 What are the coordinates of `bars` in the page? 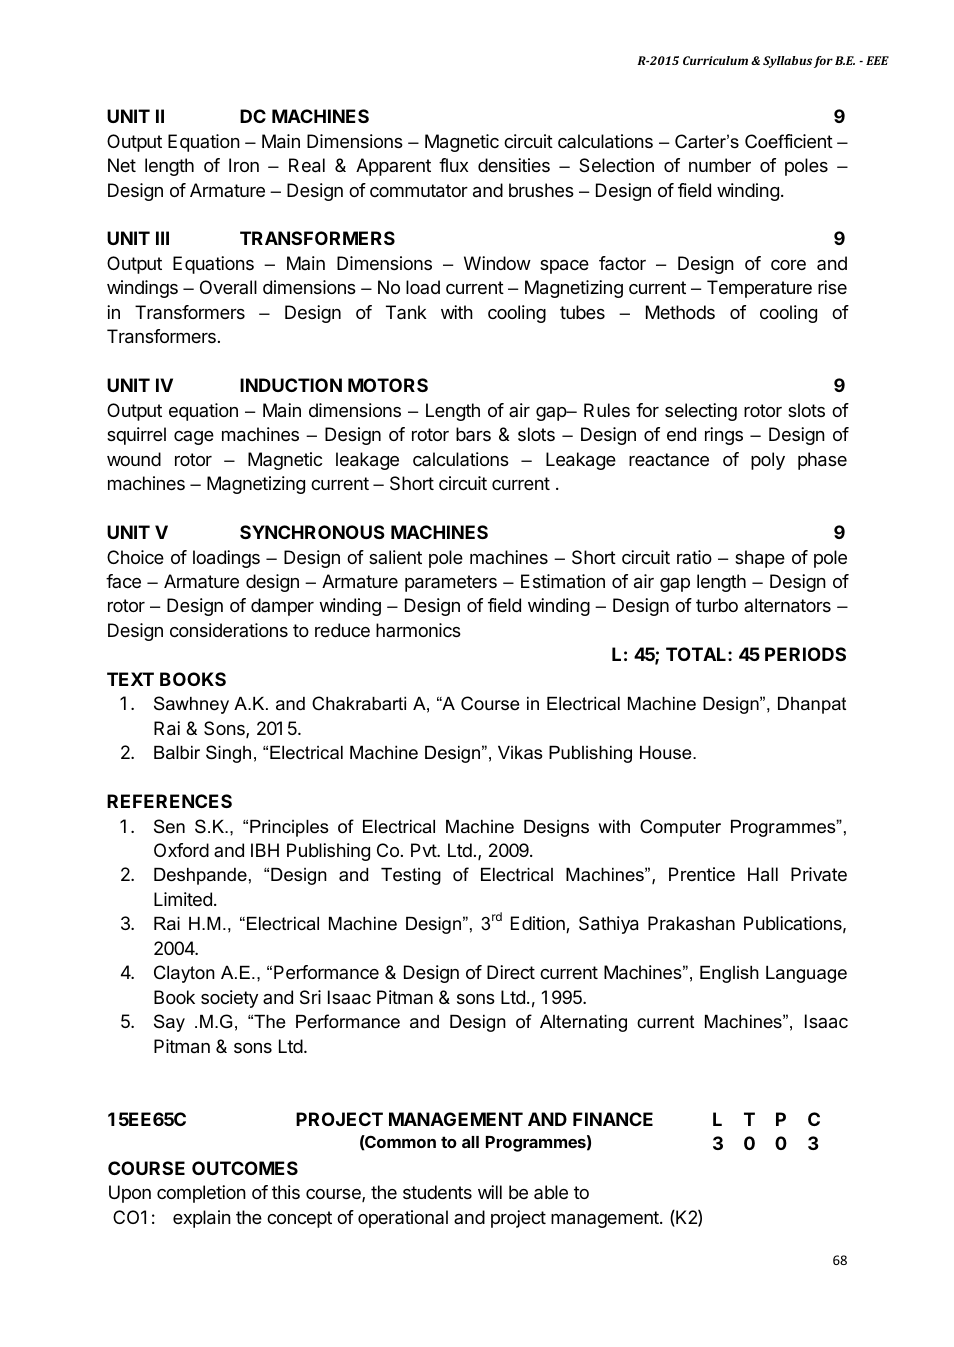 It's located at (473, 434).
